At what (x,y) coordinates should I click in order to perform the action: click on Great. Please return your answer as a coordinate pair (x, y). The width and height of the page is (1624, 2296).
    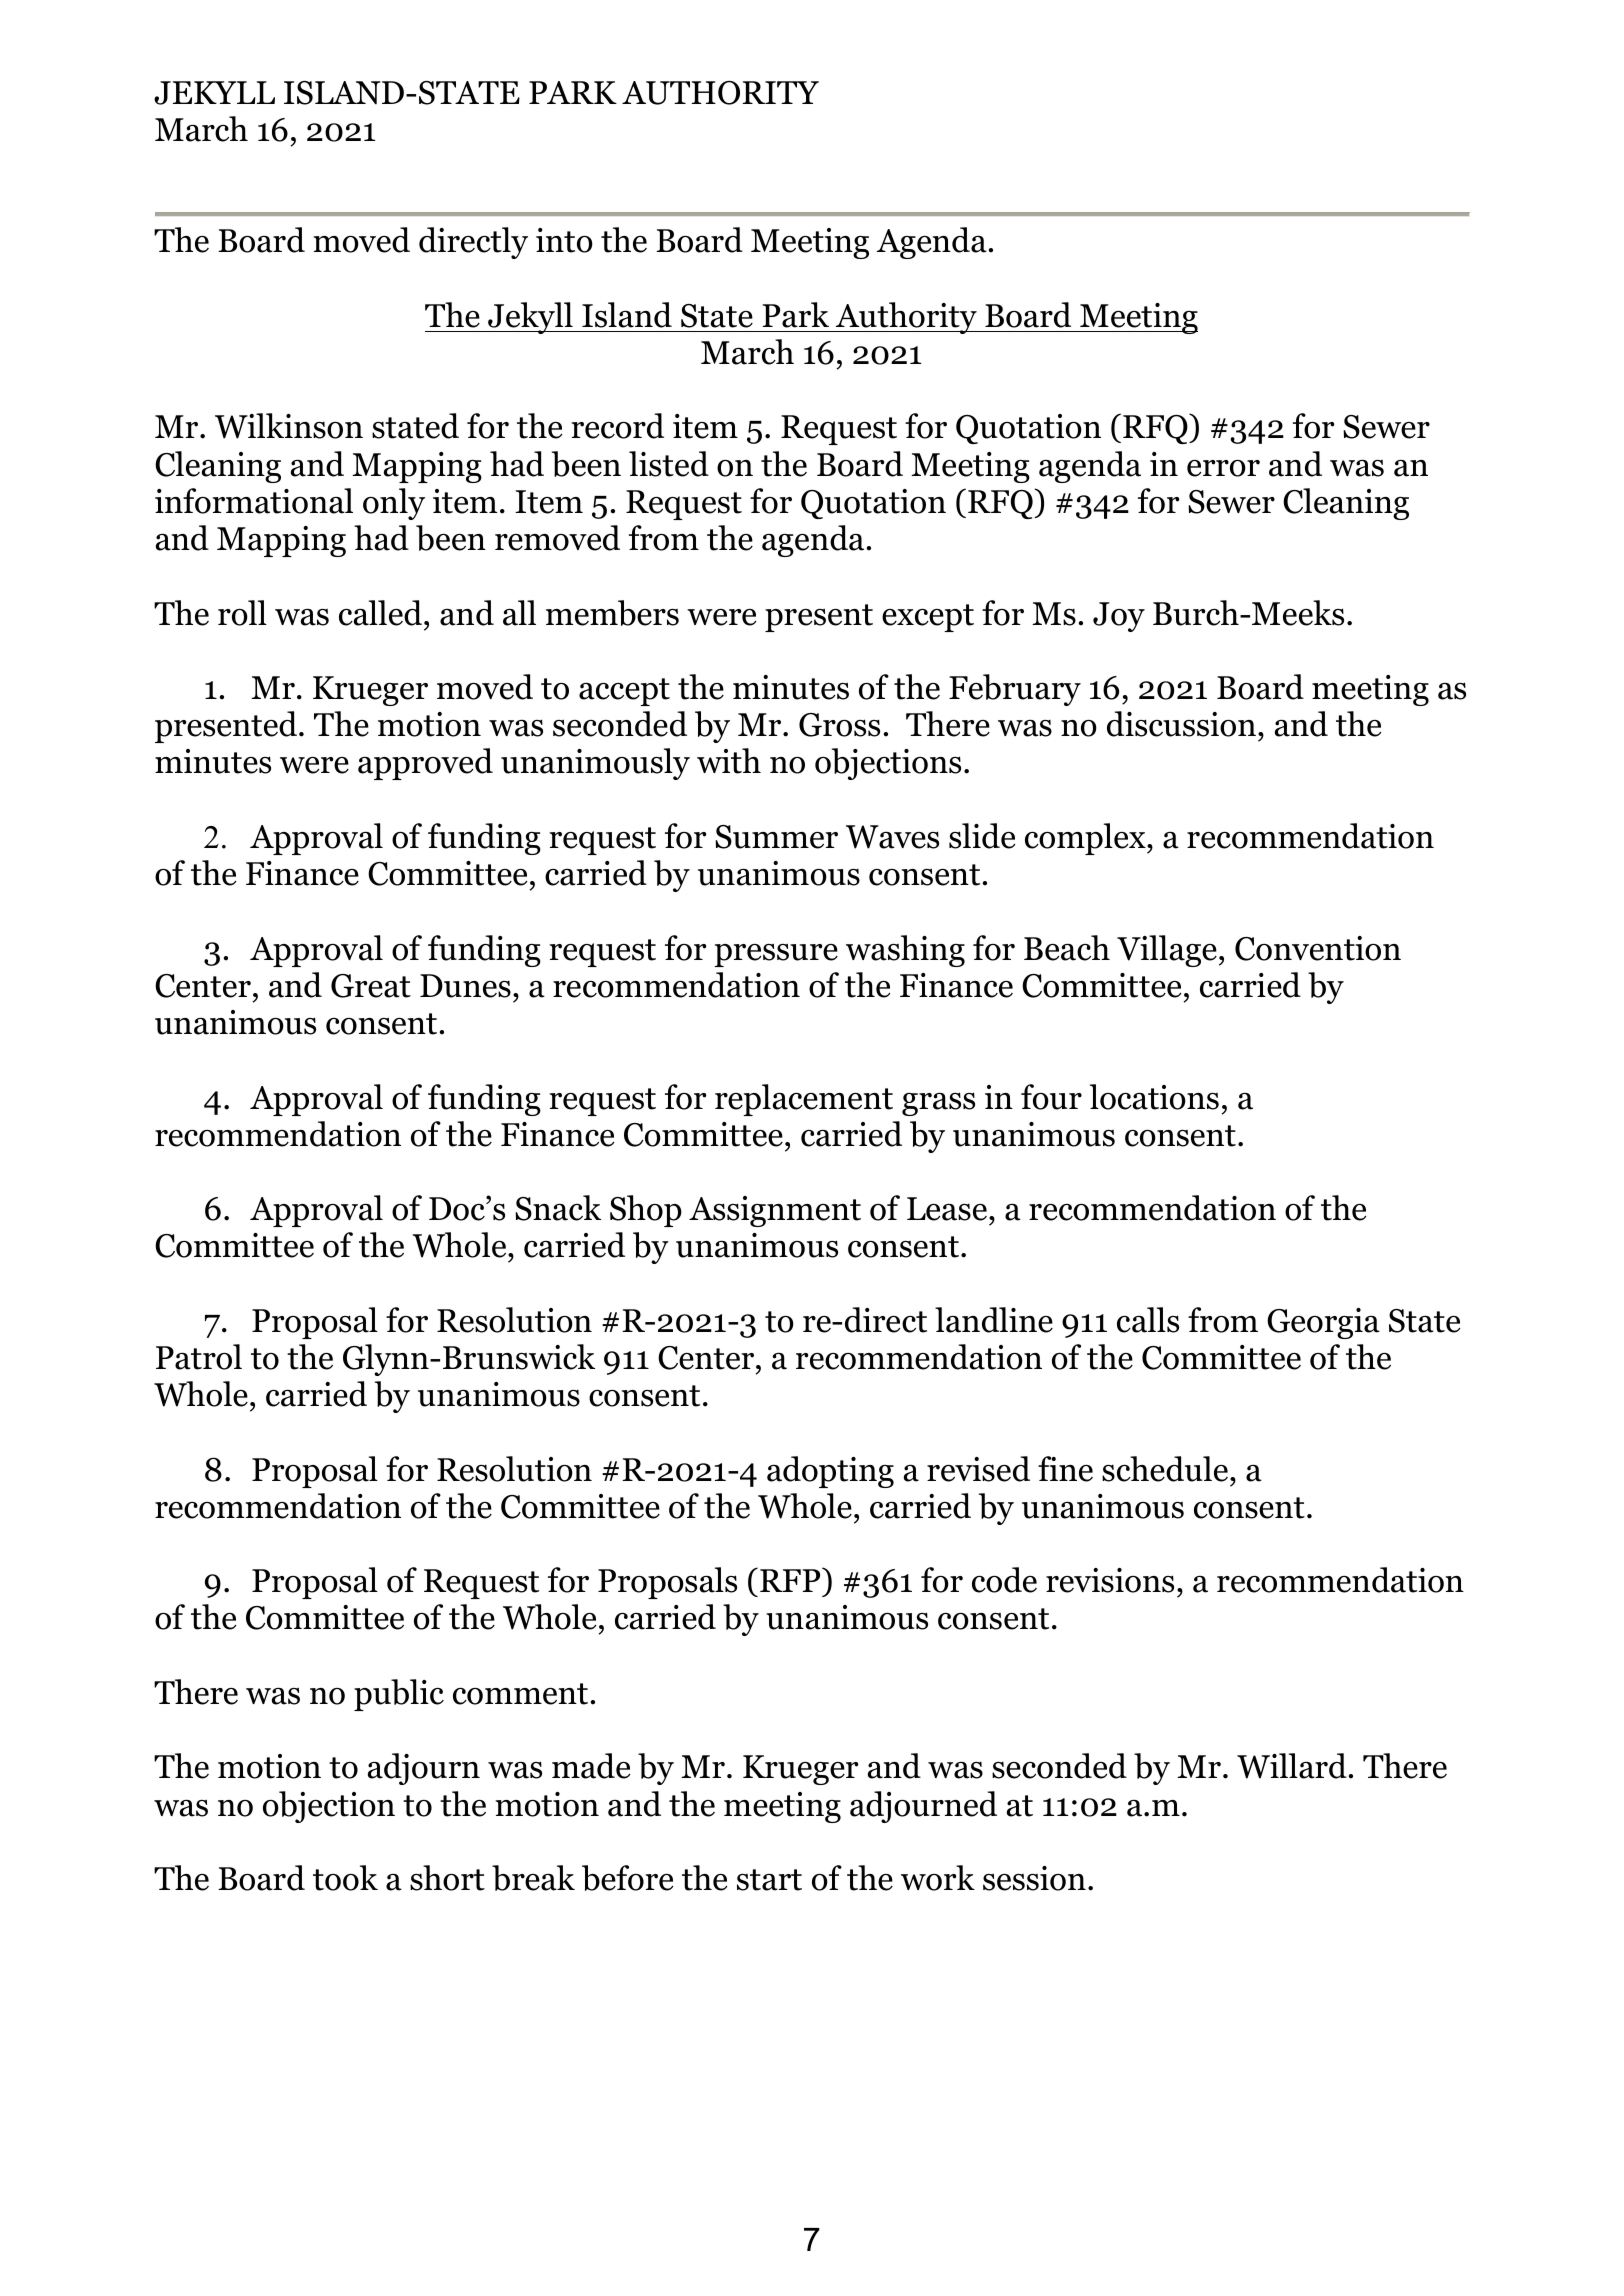
    Looking at the image, I should click on (371, 986).
